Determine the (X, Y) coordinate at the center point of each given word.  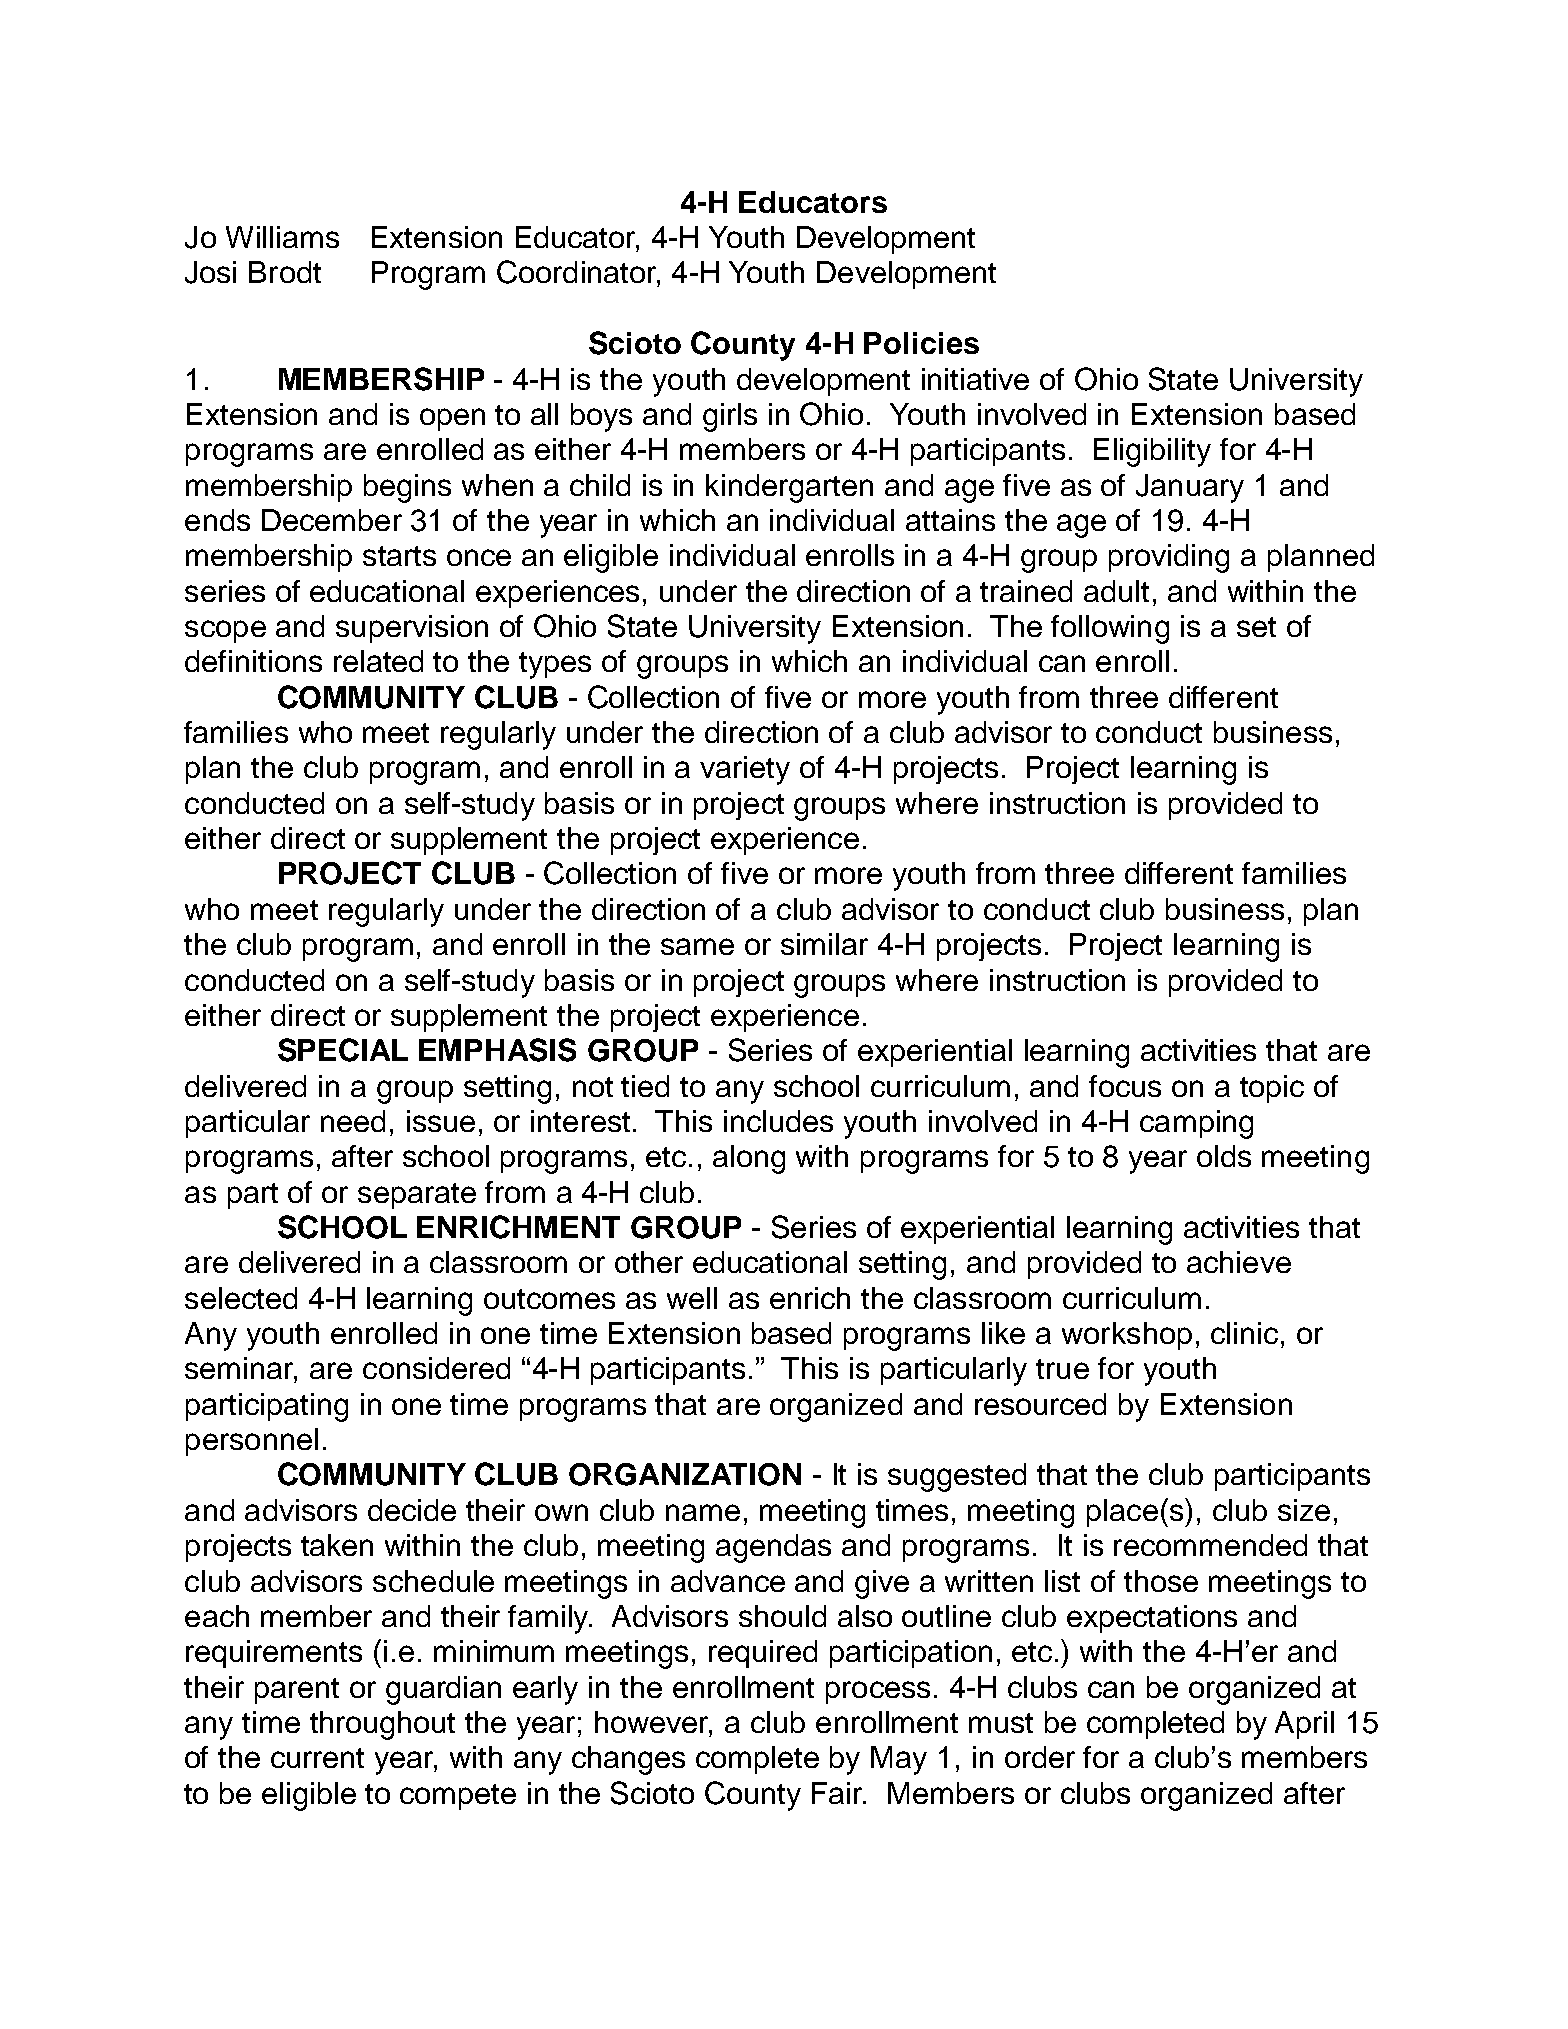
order (1040, 1757)
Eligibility (1152, 452)
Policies (921, 343)
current (317, 1758)
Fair (839, 1793)
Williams (282, 237)
